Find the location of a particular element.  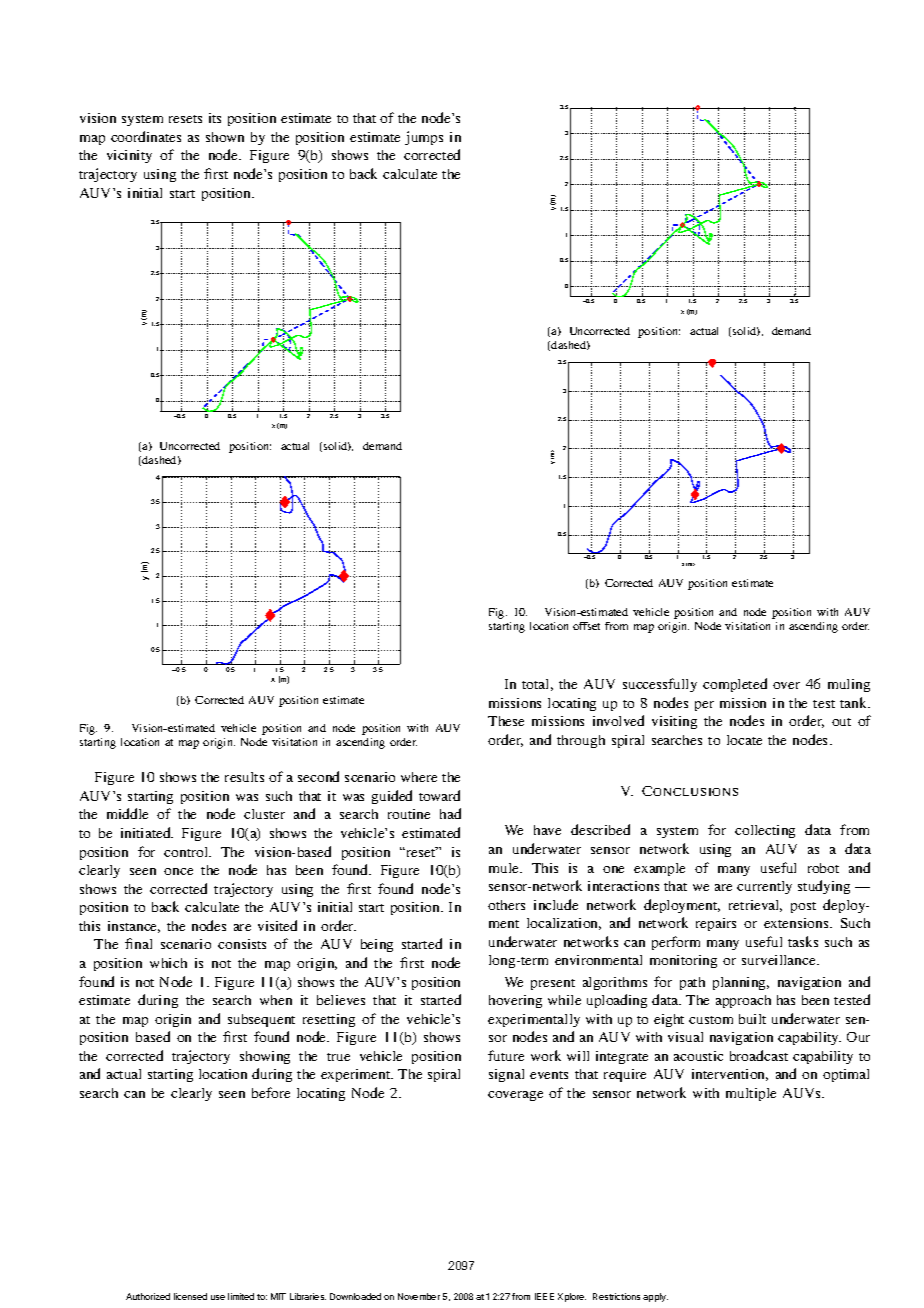

IEEE is located at coordinates (544, 1296).
